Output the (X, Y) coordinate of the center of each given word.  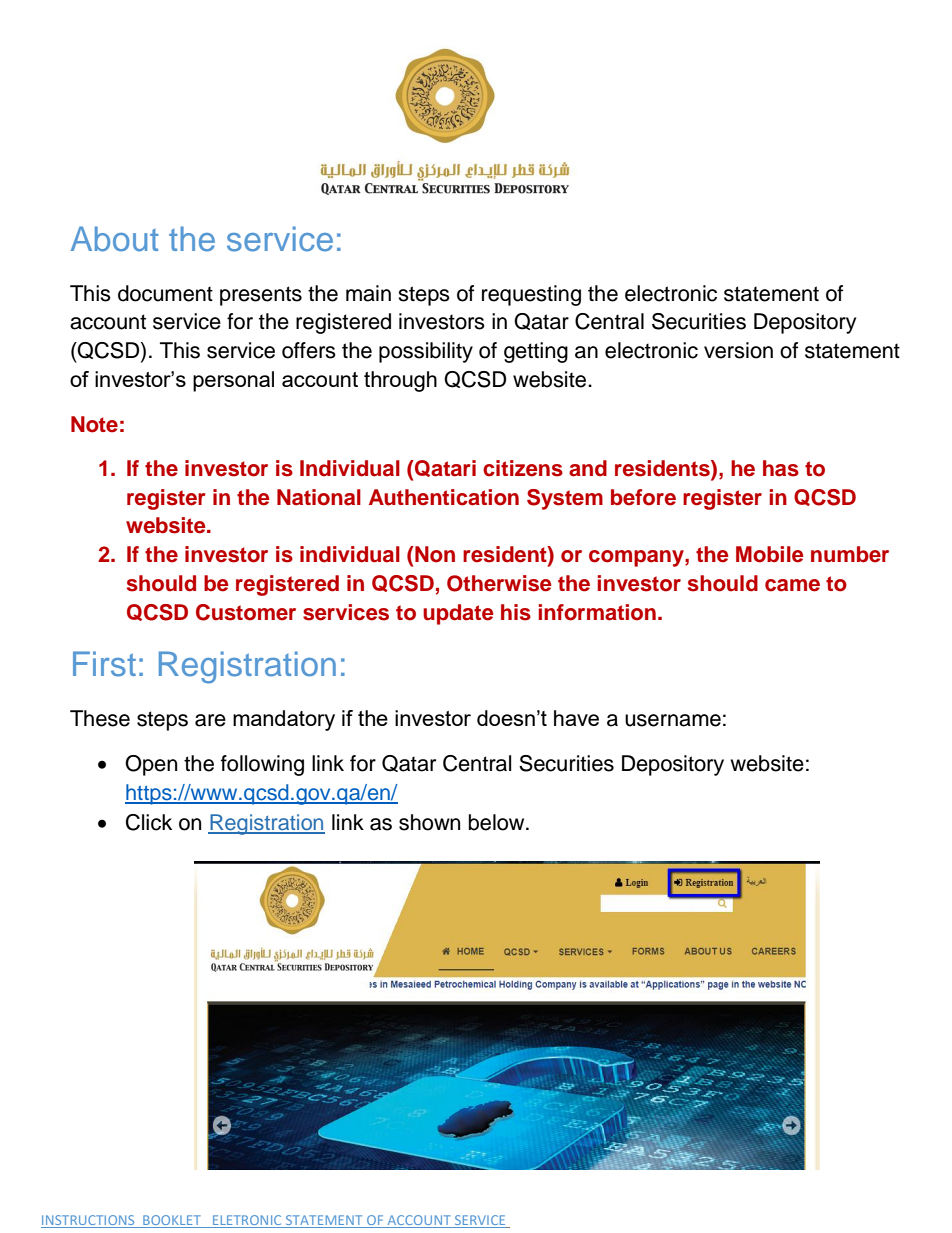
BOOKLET (172, 1221)
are (210, 720)
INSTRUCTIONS (89, 1221)
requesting (531, 295)
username (673, 720)
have (576, 718)
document (165, 293)
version (738, 350)
